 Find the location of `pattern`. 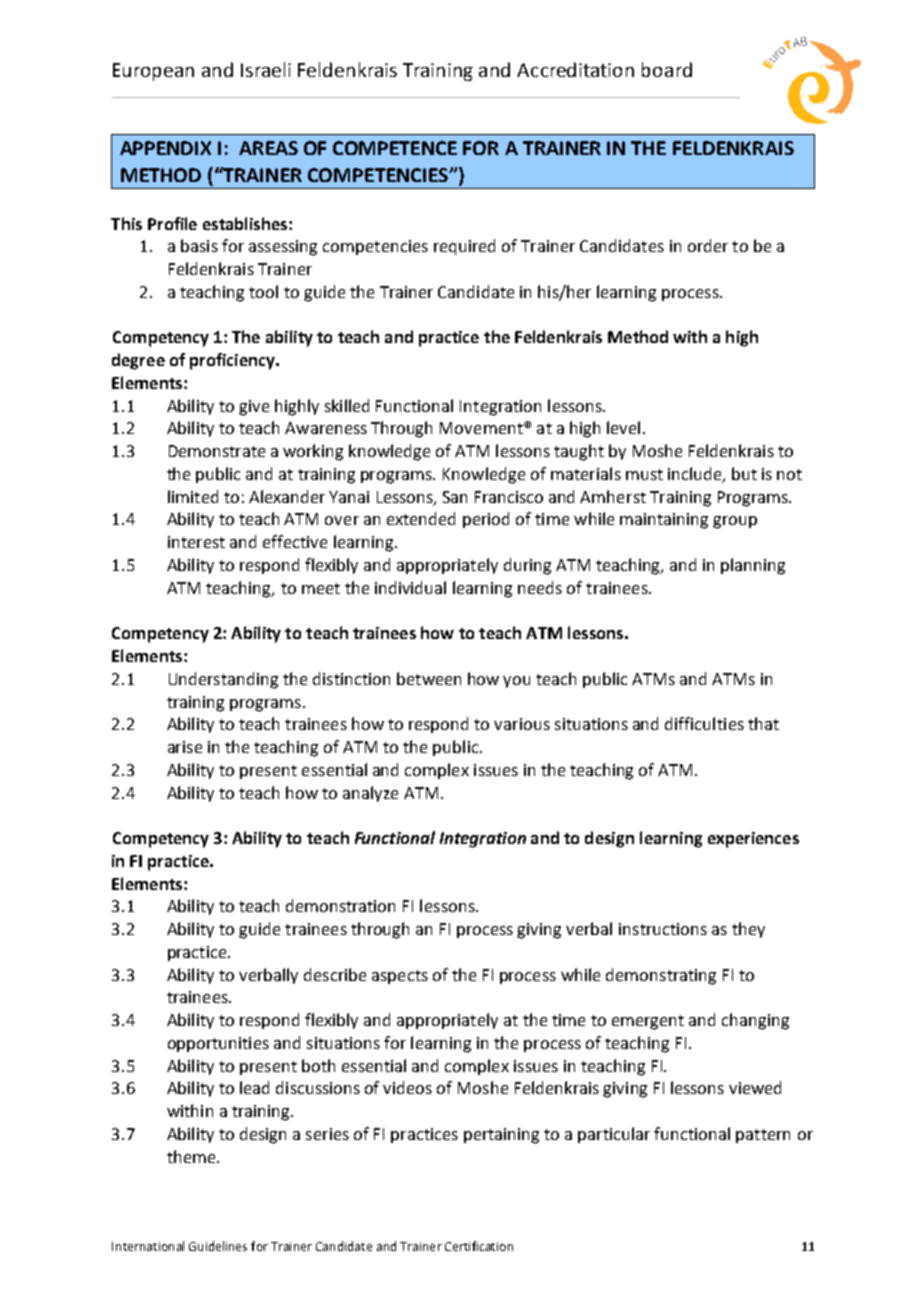

pattern is located at coordinates (763, 1136).
